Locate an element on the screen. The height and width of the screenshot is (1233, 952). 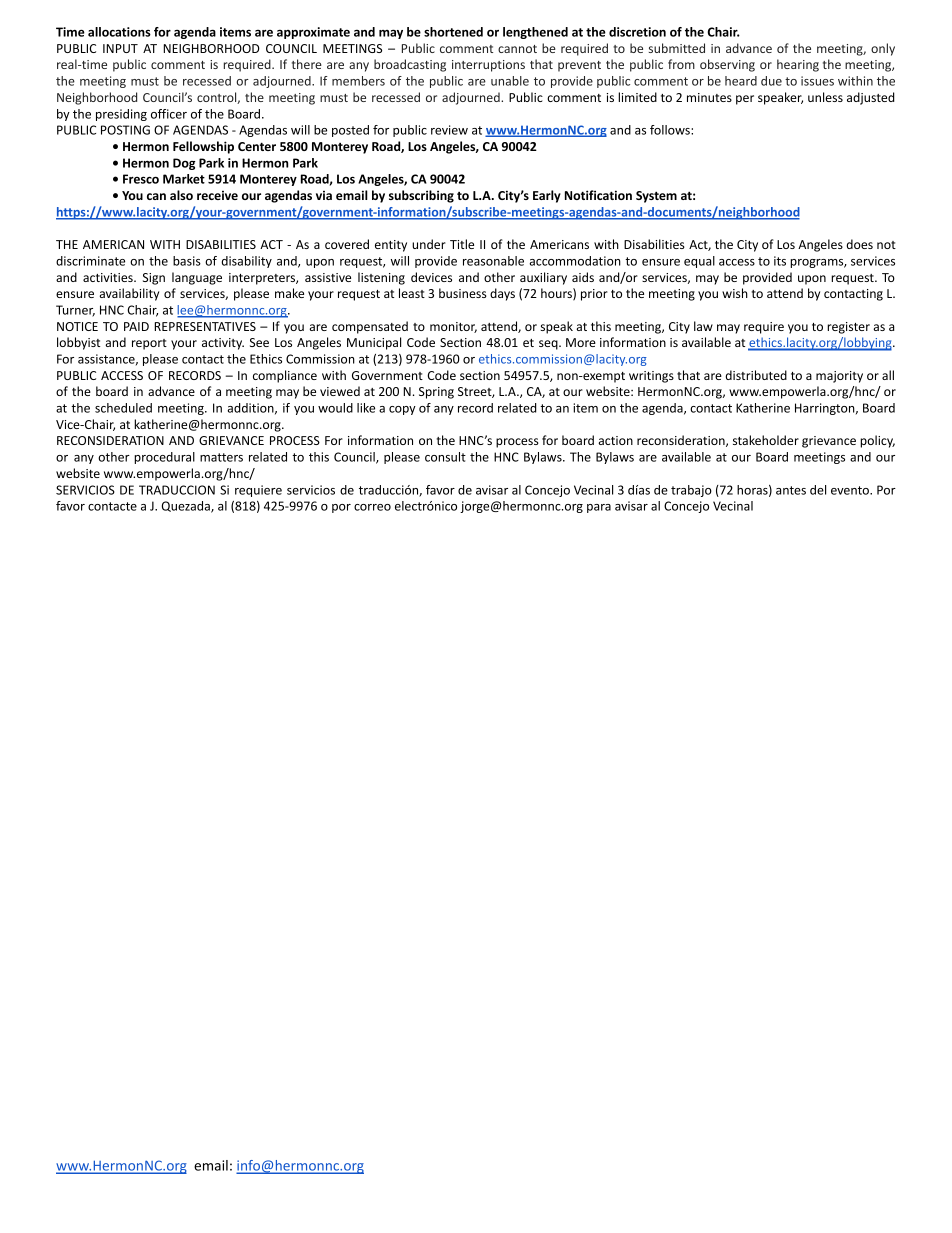
review is located at coordinates (449, 130).
